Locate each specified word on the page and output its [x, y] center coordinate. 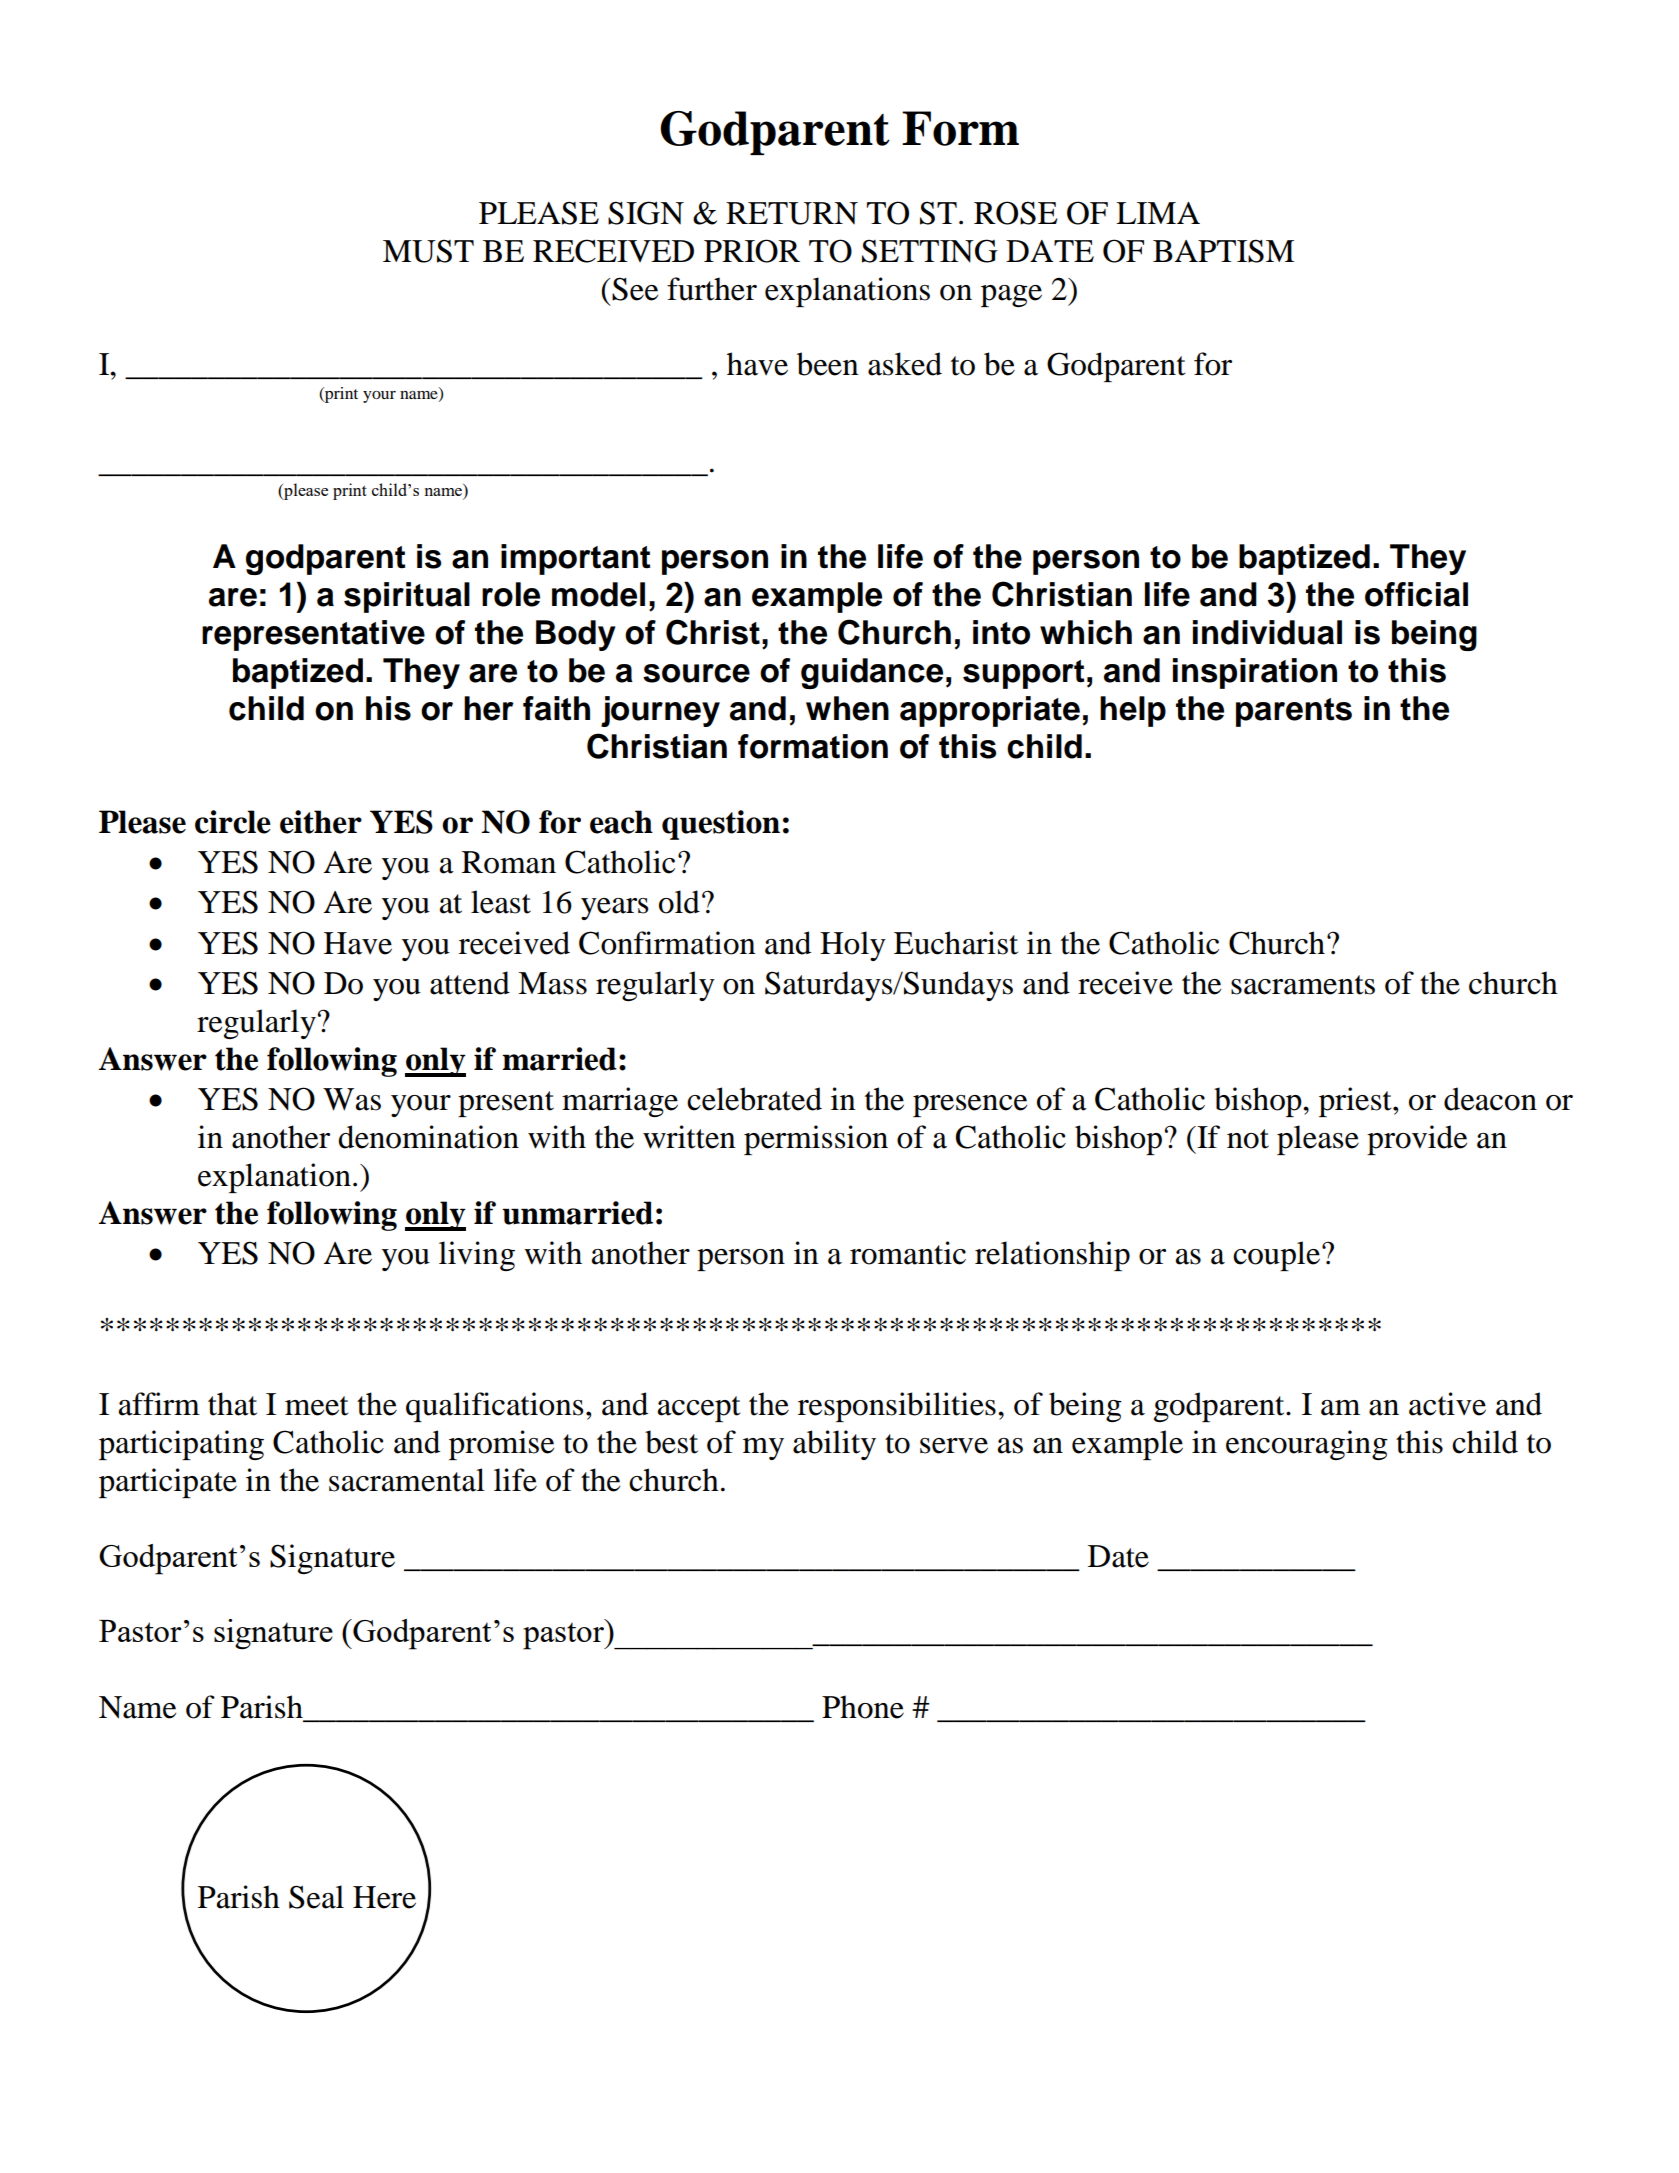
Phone [863, 1707]
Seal [316, 1897]
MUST [428, 251]
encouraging [1307, 1445]
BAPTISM [1223, 251]
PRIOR [752, 251]
